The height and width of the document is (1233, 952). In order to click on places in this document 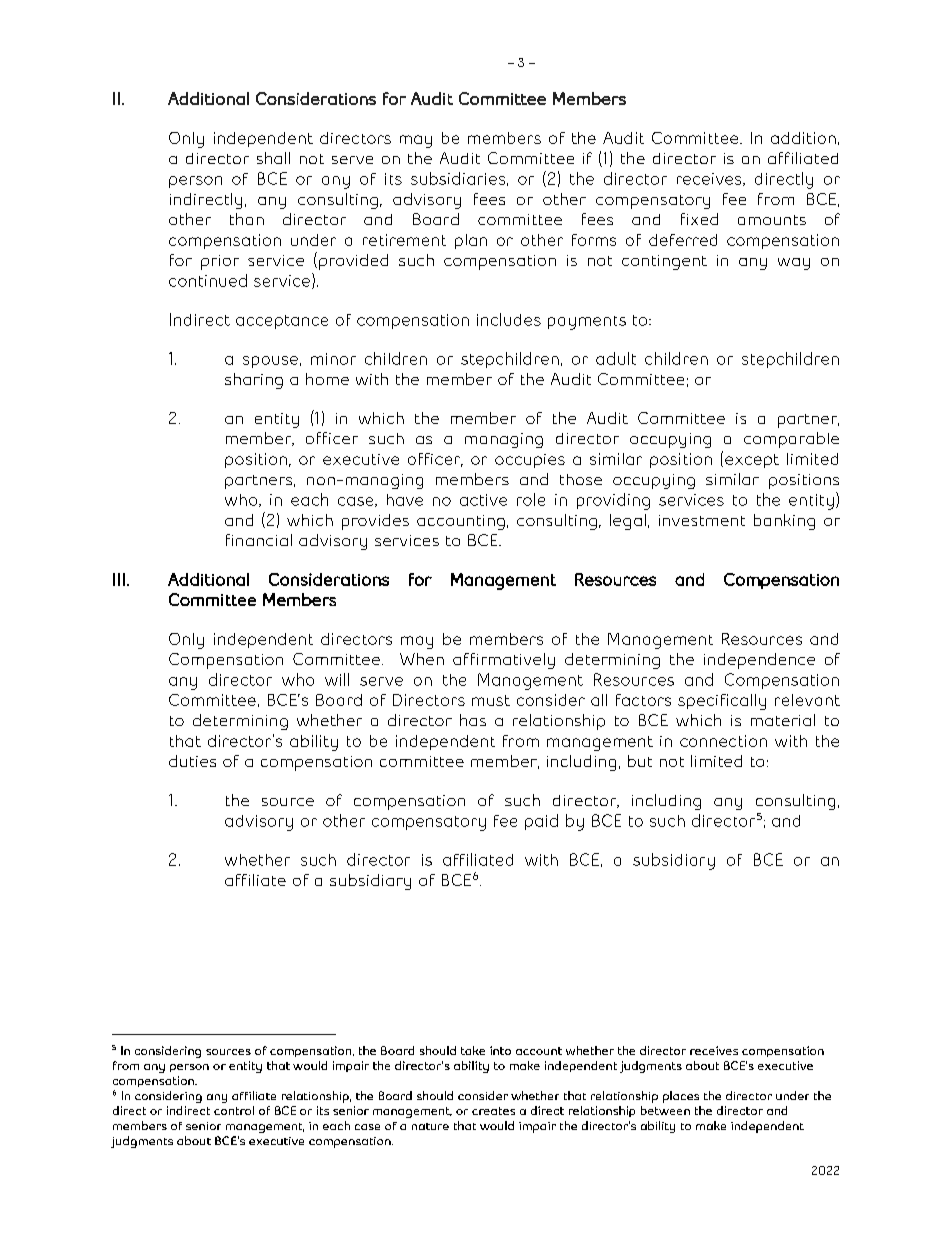, I will do `click(681, 1097)`.
